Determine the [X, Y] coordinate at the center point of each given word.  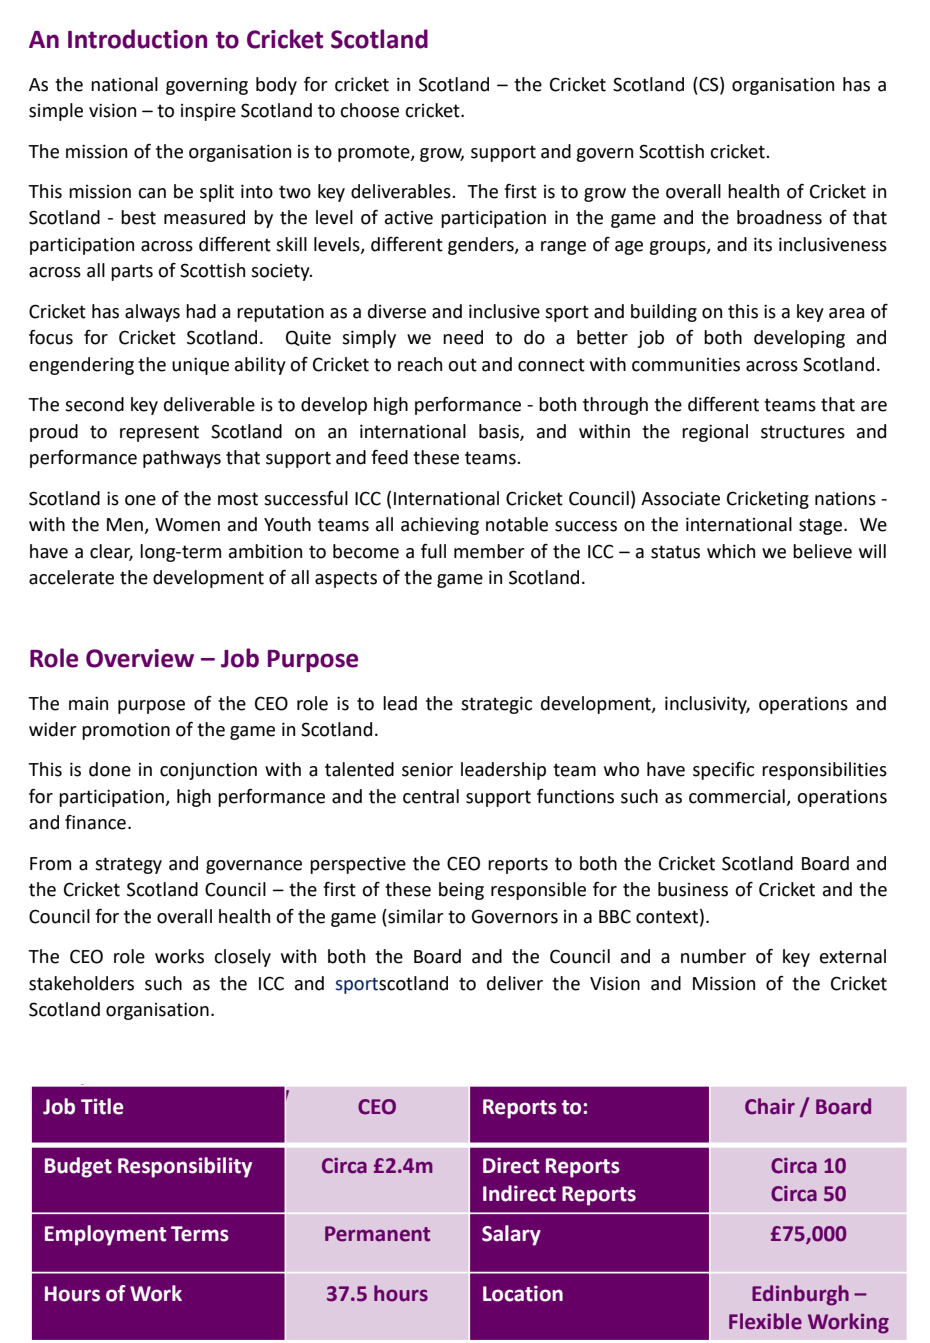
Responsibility [185, 1167]
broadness [779, 217]
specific [723, 771]
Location [523, 1293]
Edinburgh [800, 1295]
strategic [496, 705]
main [88, 703]
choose [369, 110]
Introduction [137, 39]
